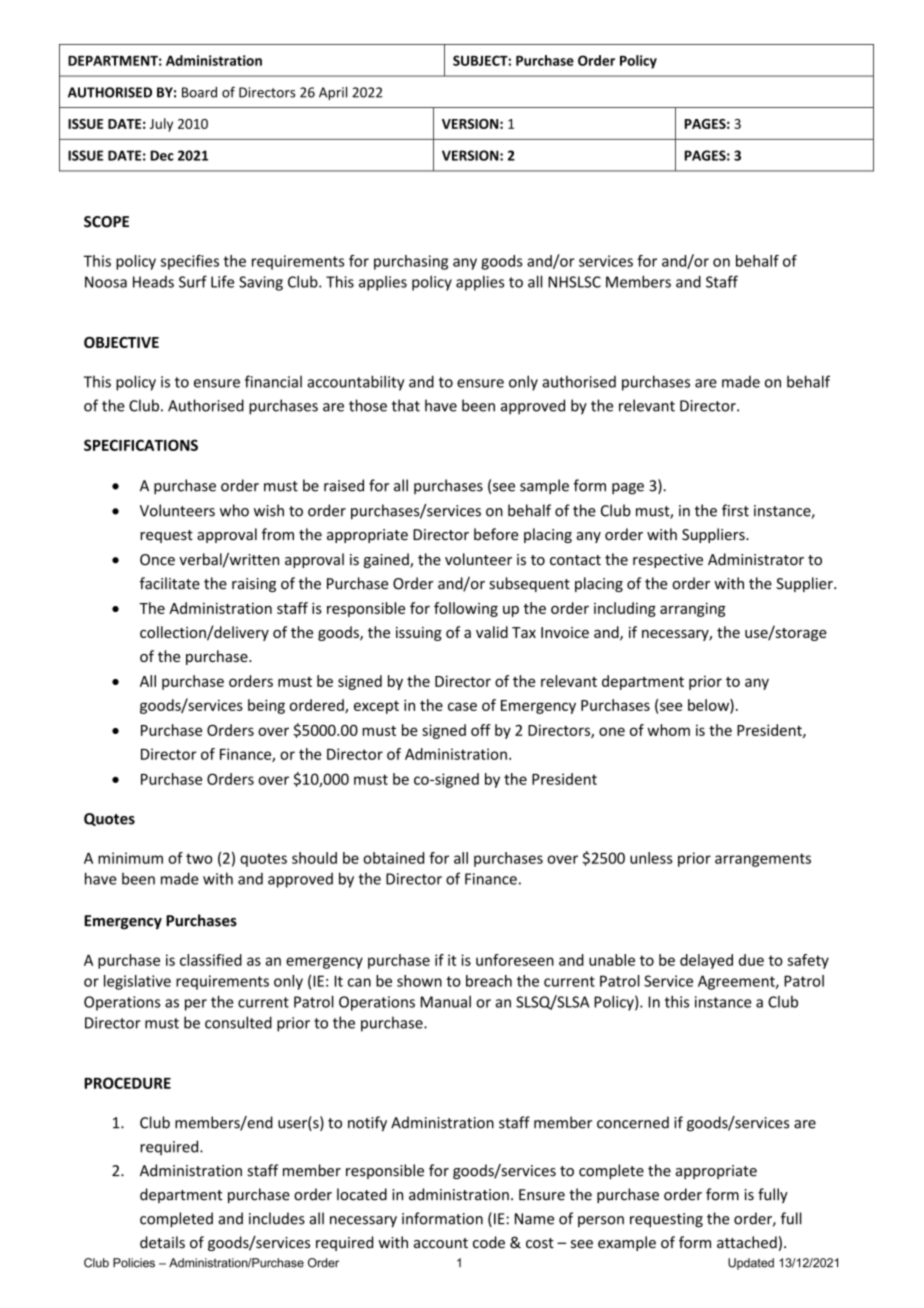  Describe the element at coordinates (411, 262) in the image. I see `purchasing` at that location.
